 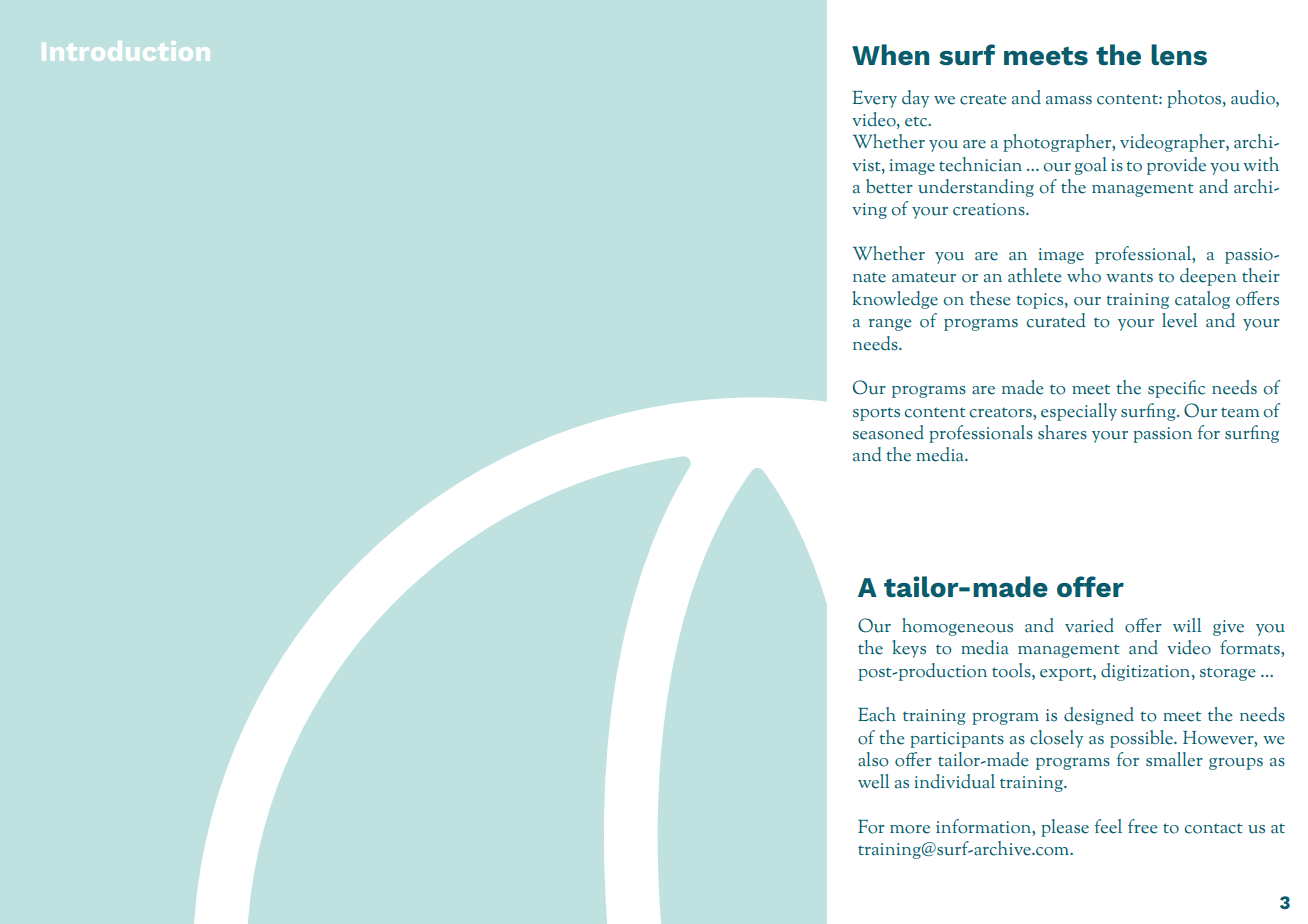 I want to click on shares, so click(x=1062, y=432).
